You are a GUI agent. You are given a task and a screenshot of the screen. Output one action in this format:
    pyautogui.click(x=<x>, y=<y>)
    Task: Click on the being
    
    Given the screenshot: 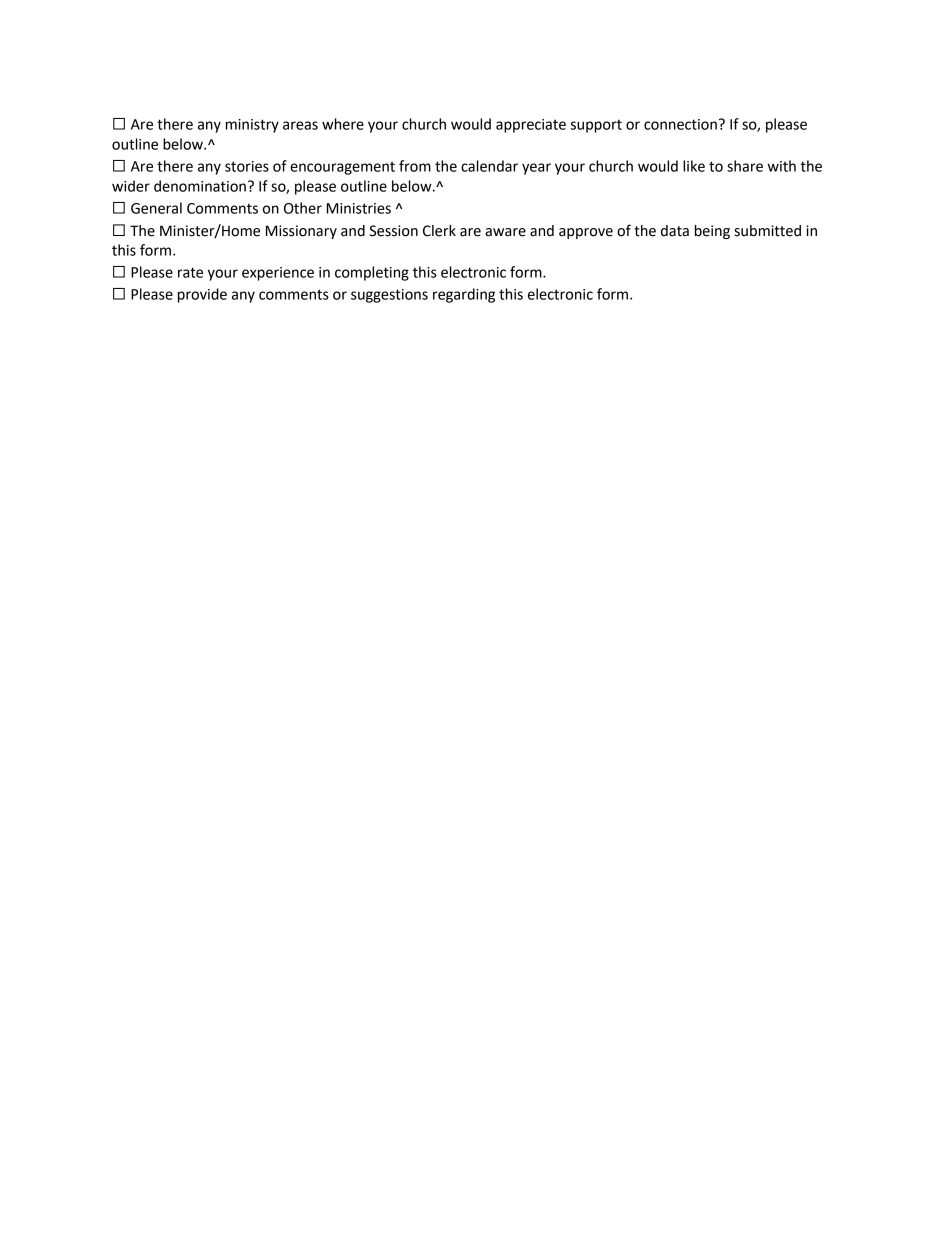 What is the action you would take?
    pyautogui.click(x=712, y=232)
